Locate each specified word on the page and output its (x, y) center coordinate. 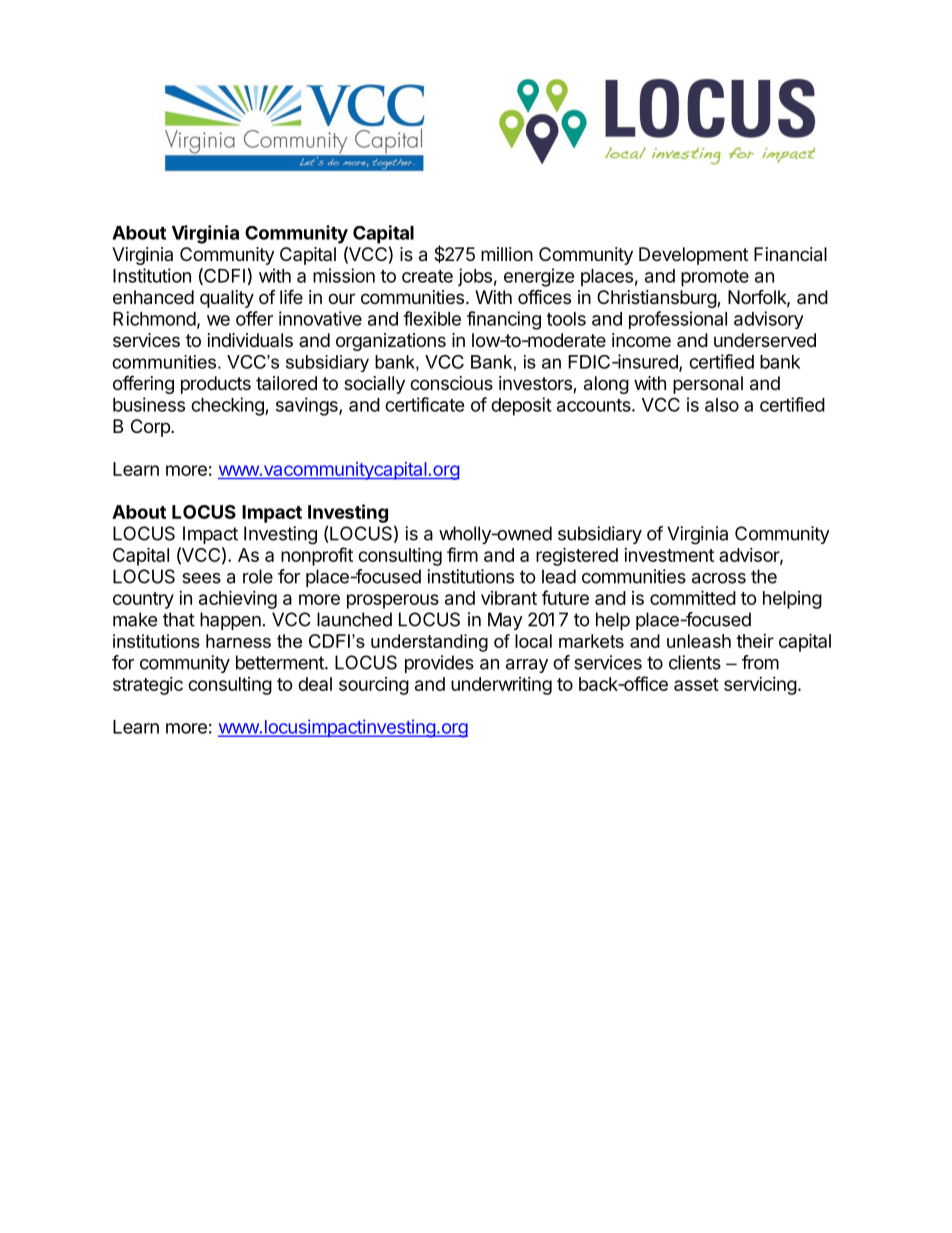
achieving (238, 599)
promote (715, 278)
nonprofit (317, 556)
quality (227, 299)
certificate (425, 404)
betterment (281, 662)
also (722, 405)
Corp (151, 428)
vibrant (509, 598)
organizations (391, 342)
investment (669, 555)
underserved (765, 340)
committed (693, 597)
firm (462, 554)
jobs (475, 277)
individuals (250, 340)
